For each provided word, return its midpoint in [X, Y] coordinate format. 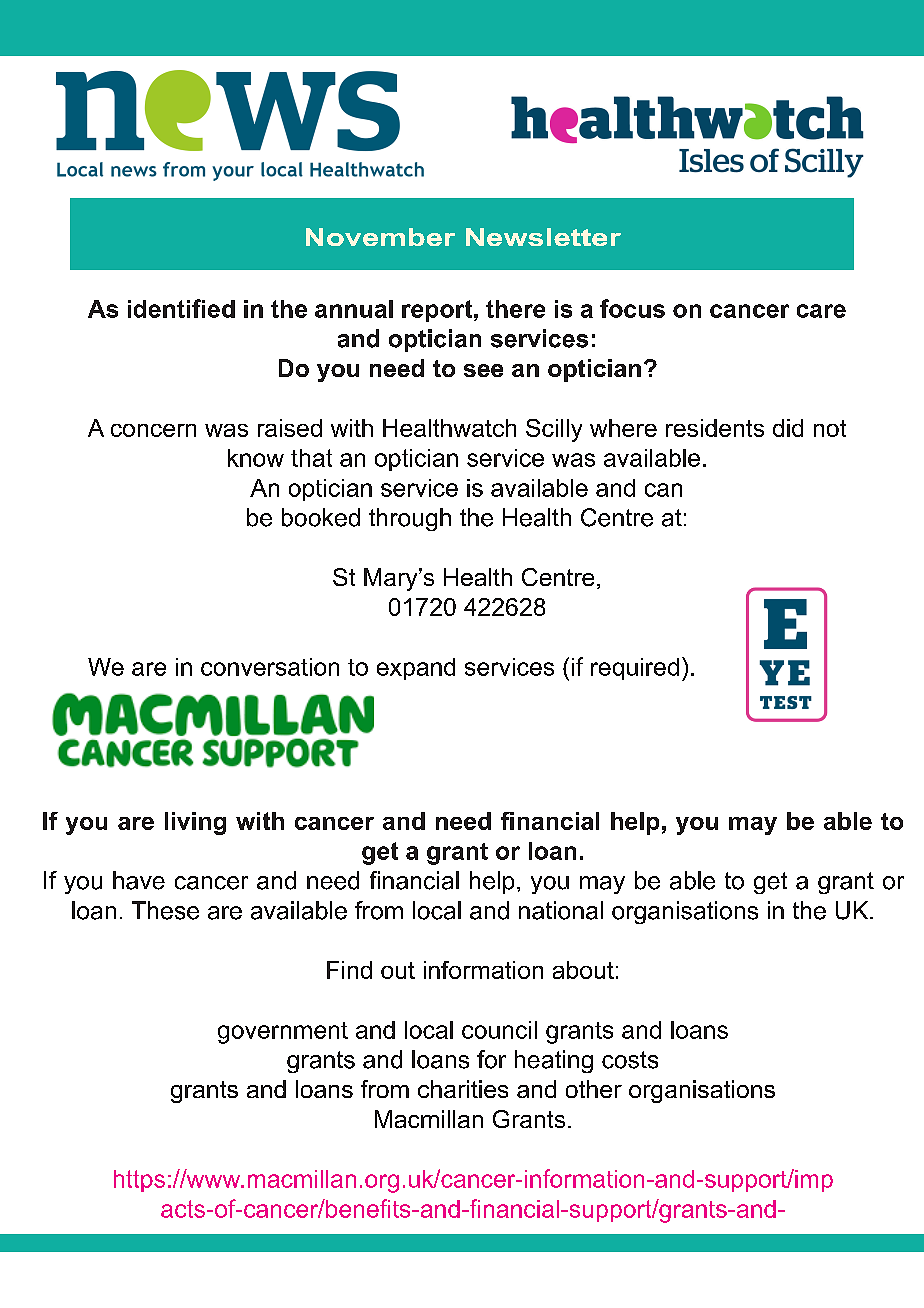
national [561, 910]
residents [715, 428]
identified [181, 308]
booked [321, 517]
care [821, 311]
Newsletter [543, 237]
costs [630, 1060]
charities [463, 1089]
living [195, 823]
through [410, 519]
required [635, 669]
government [283, 1033]
